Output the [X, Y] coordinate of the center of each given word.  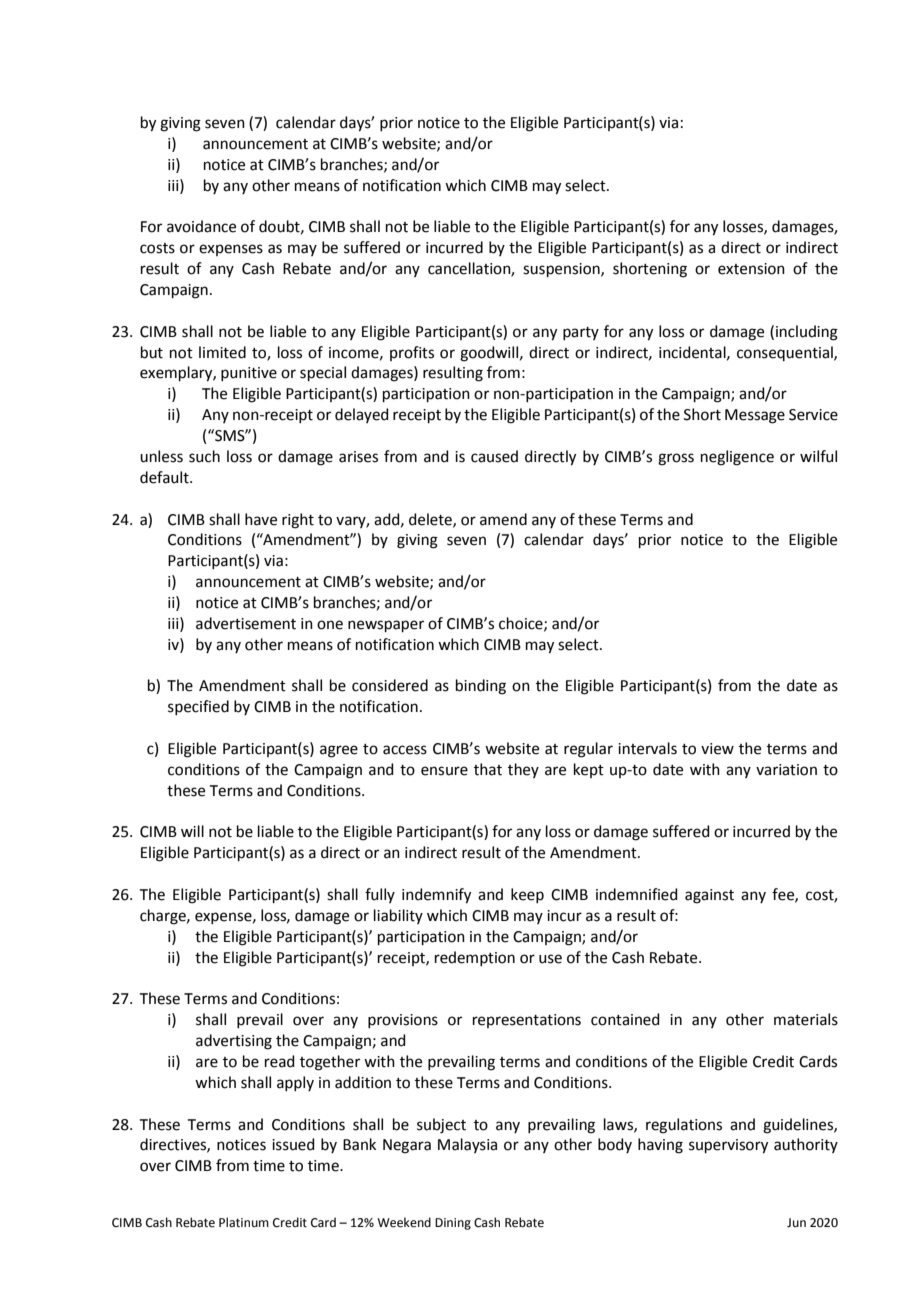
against [709, 896]
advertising [234, 1042]
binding [481, 687]
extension [751, 269]
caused [494, 456]
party [581, 333]
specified [198, 707]
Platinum [244, 1222]
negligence [737, 458]
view [717, 749]
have [261, 519]
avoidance [201, 226]
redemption [475, 958]
